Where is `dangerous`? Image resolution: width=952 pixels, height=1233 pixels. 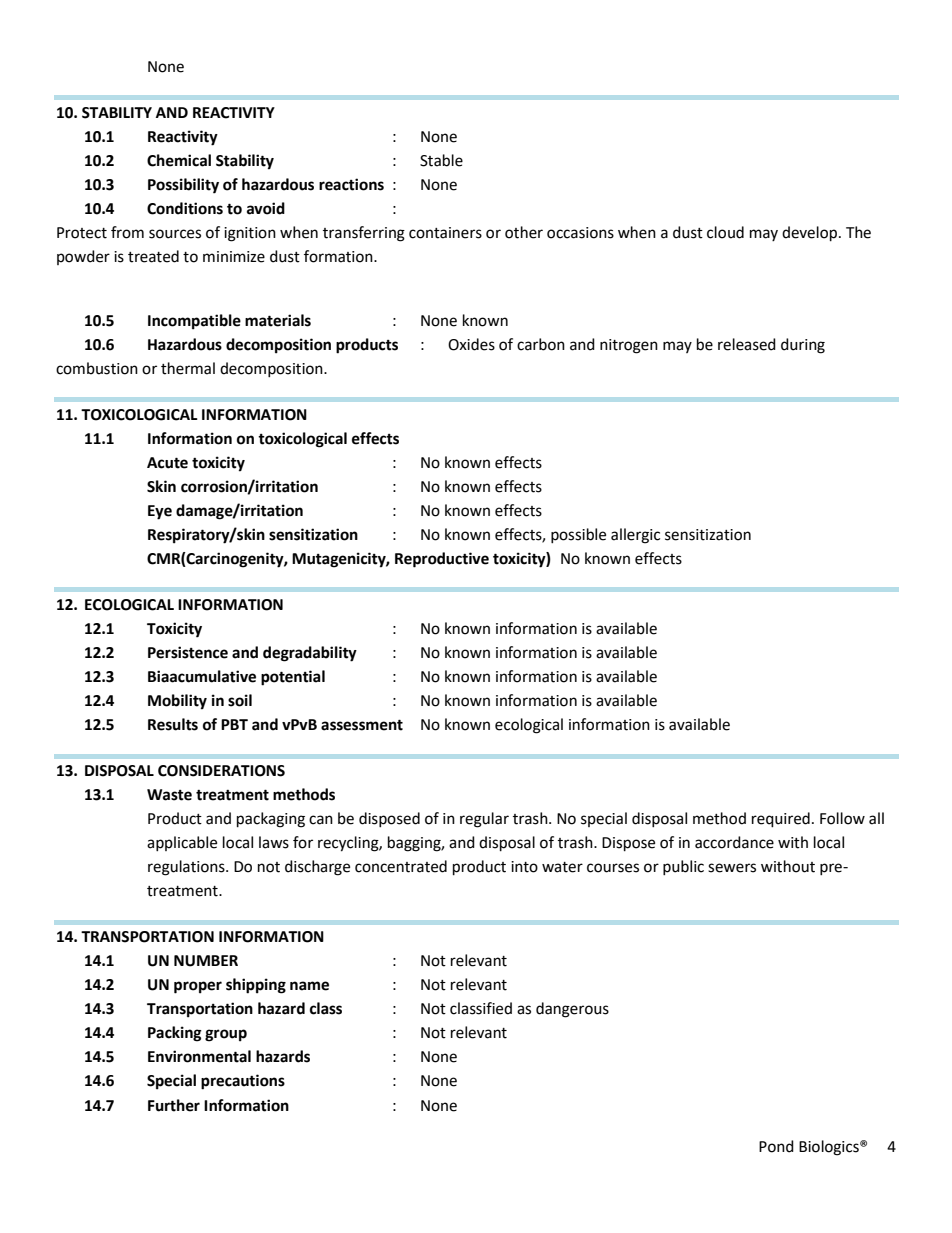
dangerous is located at coordinates (572, 1010).
